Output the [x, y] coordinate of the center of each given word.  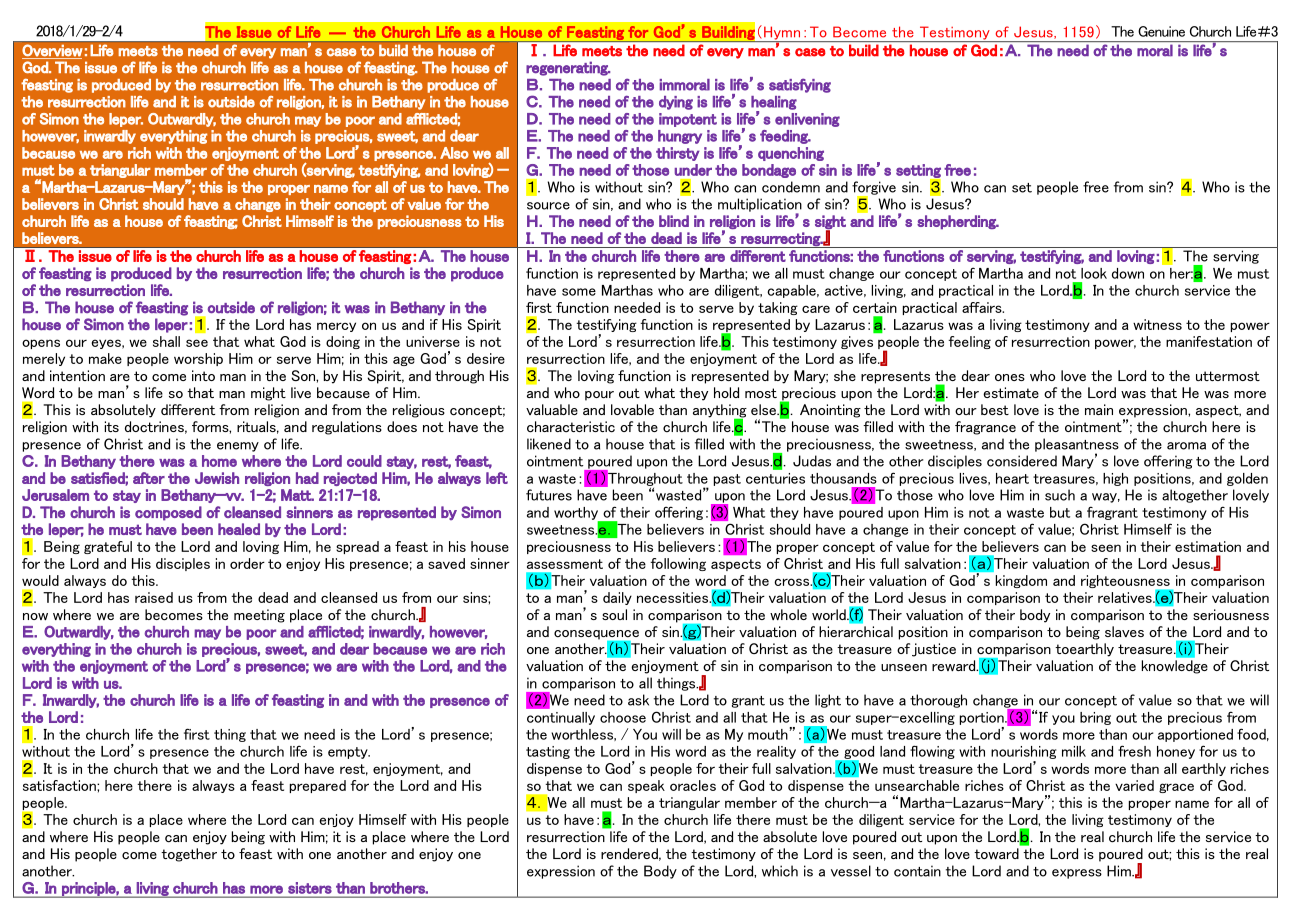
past [727, 480]
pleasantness [1077, 446]
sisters [309, 888]
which [780, 871]
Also [454, 153]
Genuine [1161, 31]
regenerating [568, 68]
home [219, 461]
